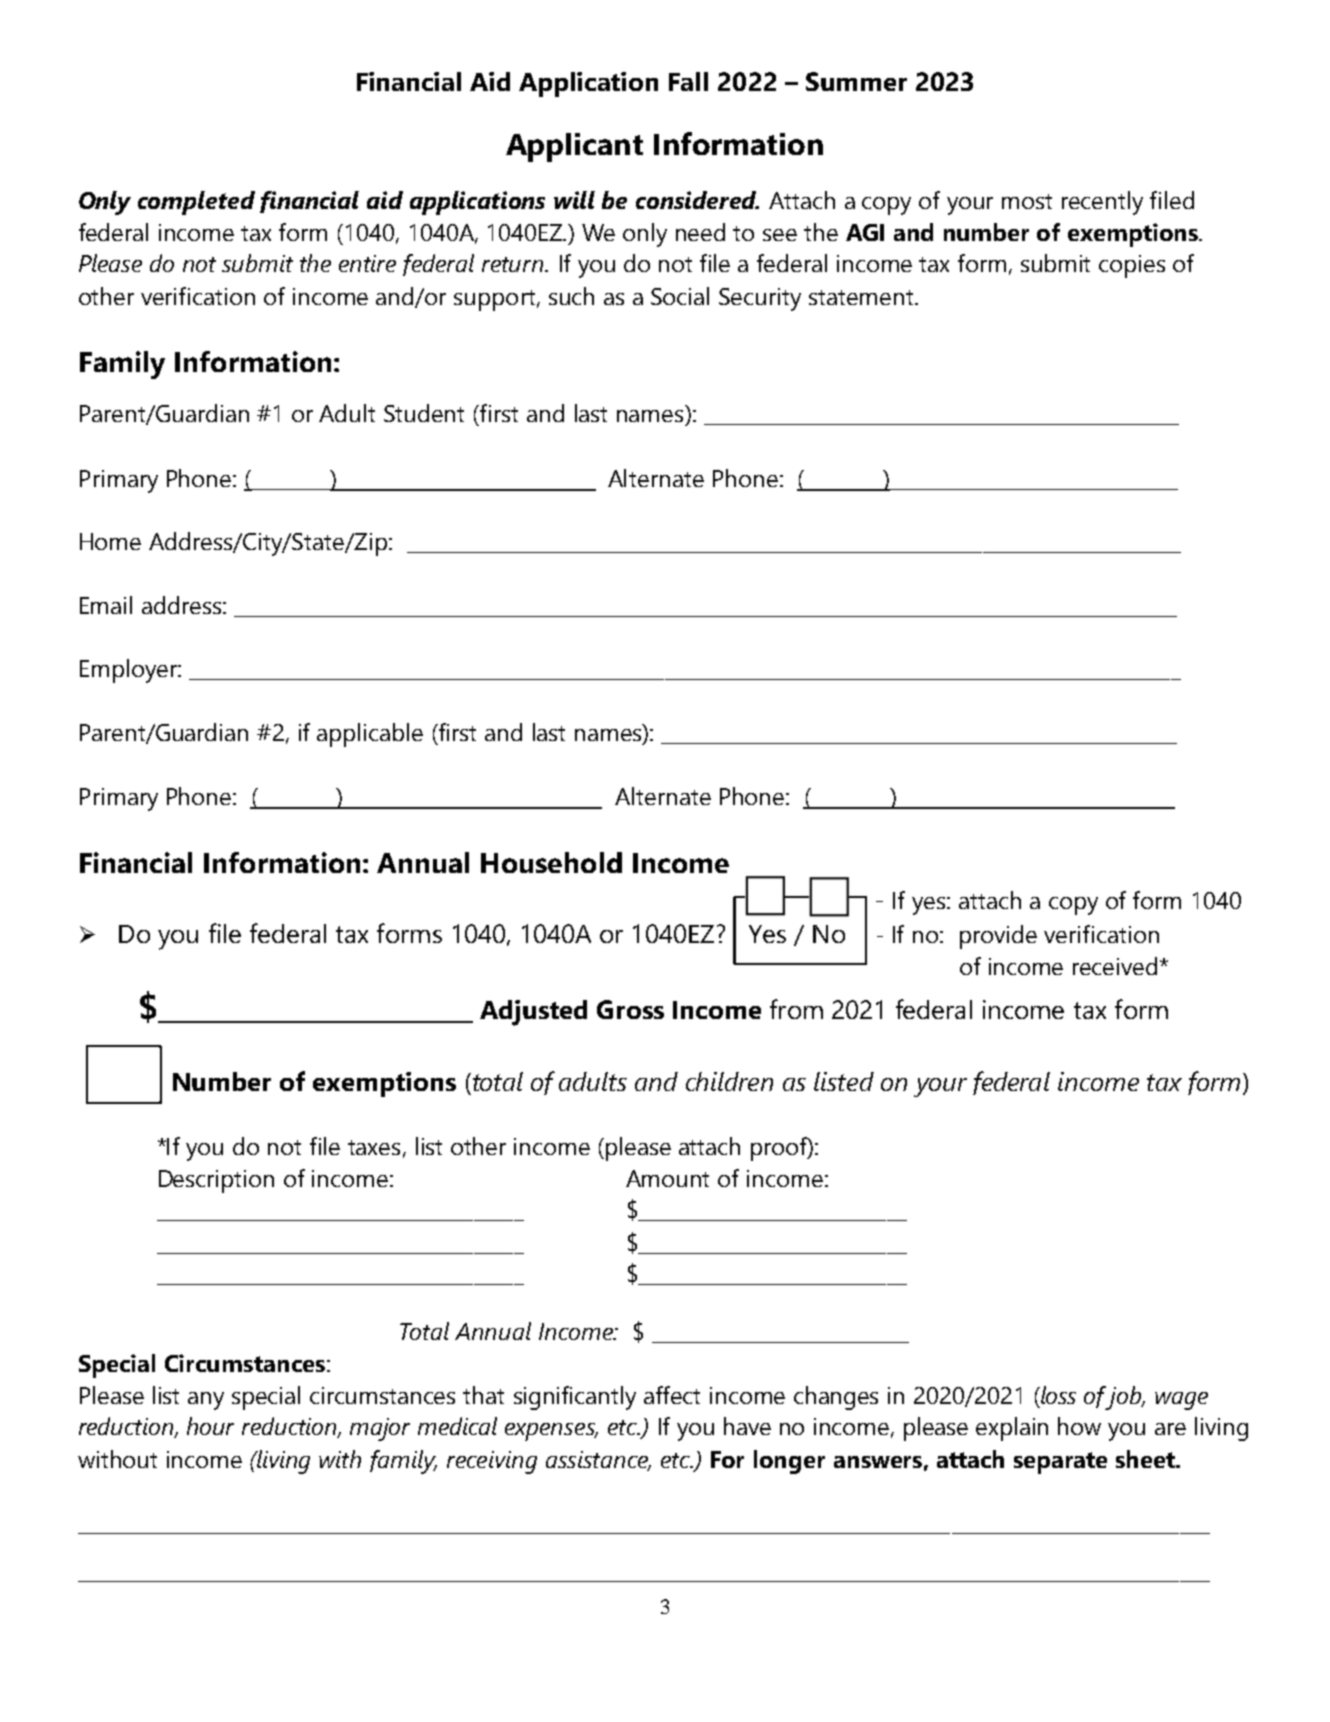 Image resolution: width=1330 pixels, height=1722 pixels. Describe the element at coordinates (210, 1426) in the screenshot. I see `hour` at that location.
